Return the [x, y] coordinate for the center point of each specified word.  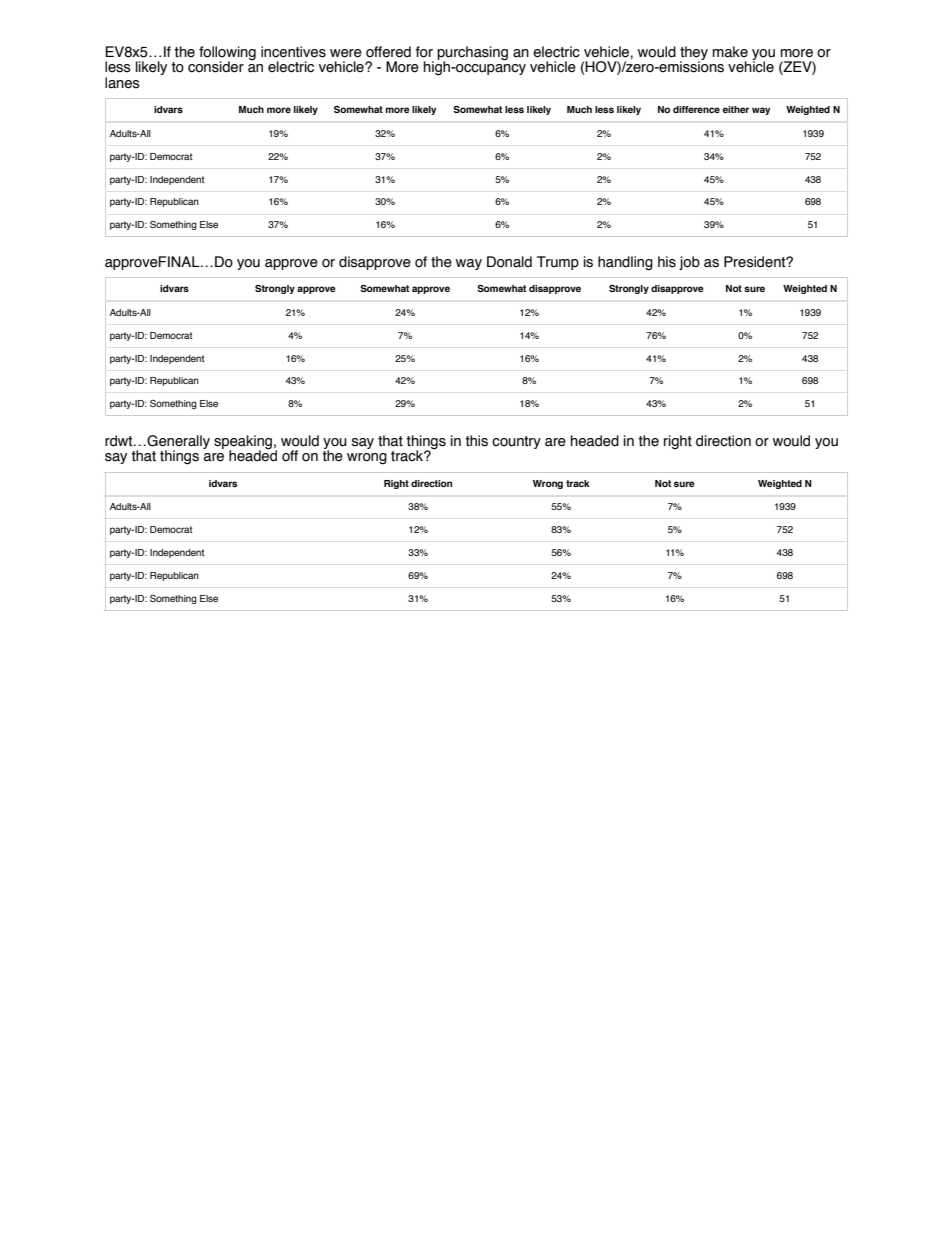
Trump [558, 263]
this [476, 441]
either [735, 109]
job [689, 263]
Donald [509, 262]
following [227, 54]
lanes [122, 83]
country [516, 442]
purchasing [472, 54]
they [694, 54]
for [424, 52]
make [730, 52]
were [346, 53]
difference [696, 109]
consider [216, 67]
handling [625, 263]
